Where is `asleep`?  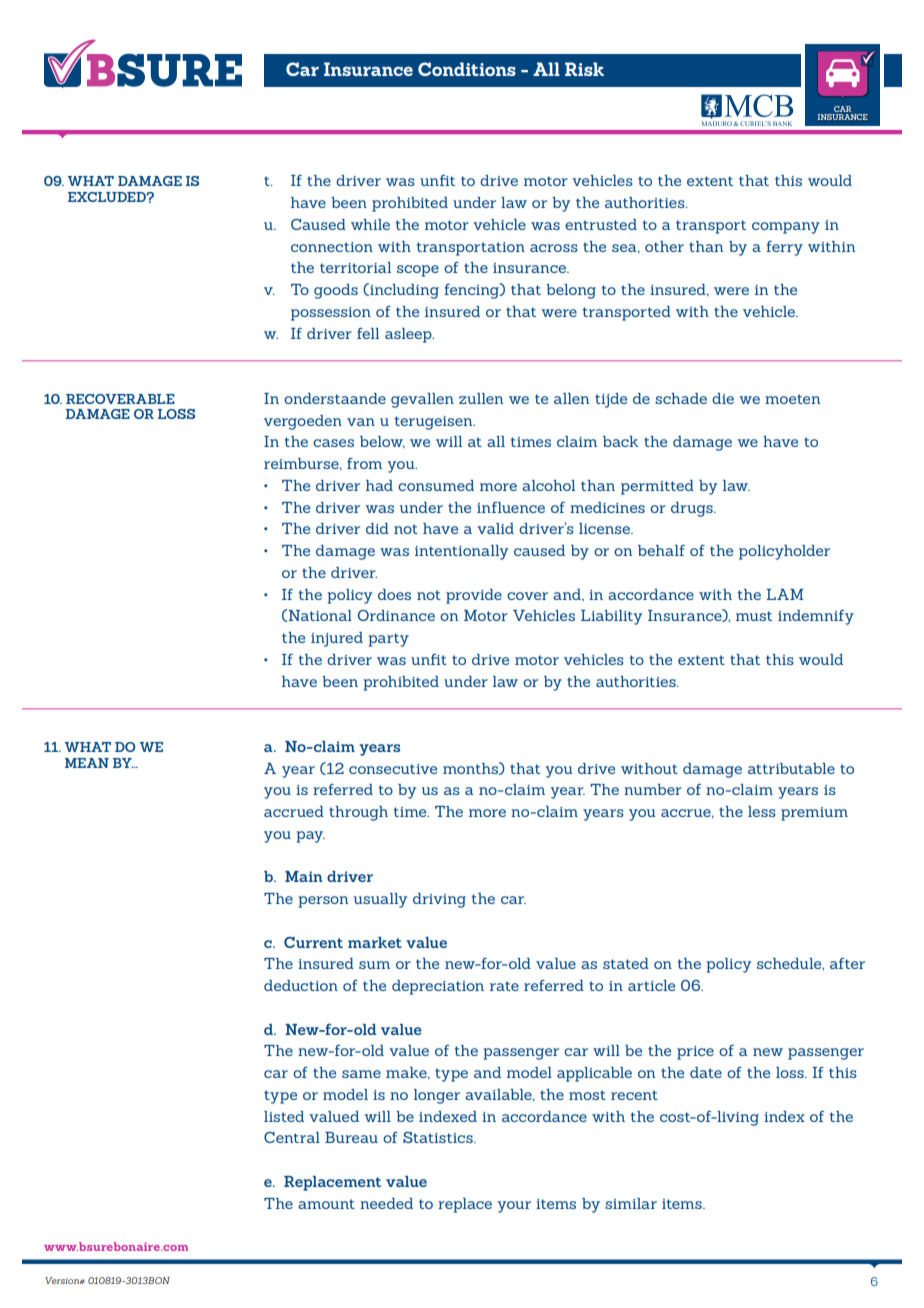 asleep is located at coordinates (409, 335).
